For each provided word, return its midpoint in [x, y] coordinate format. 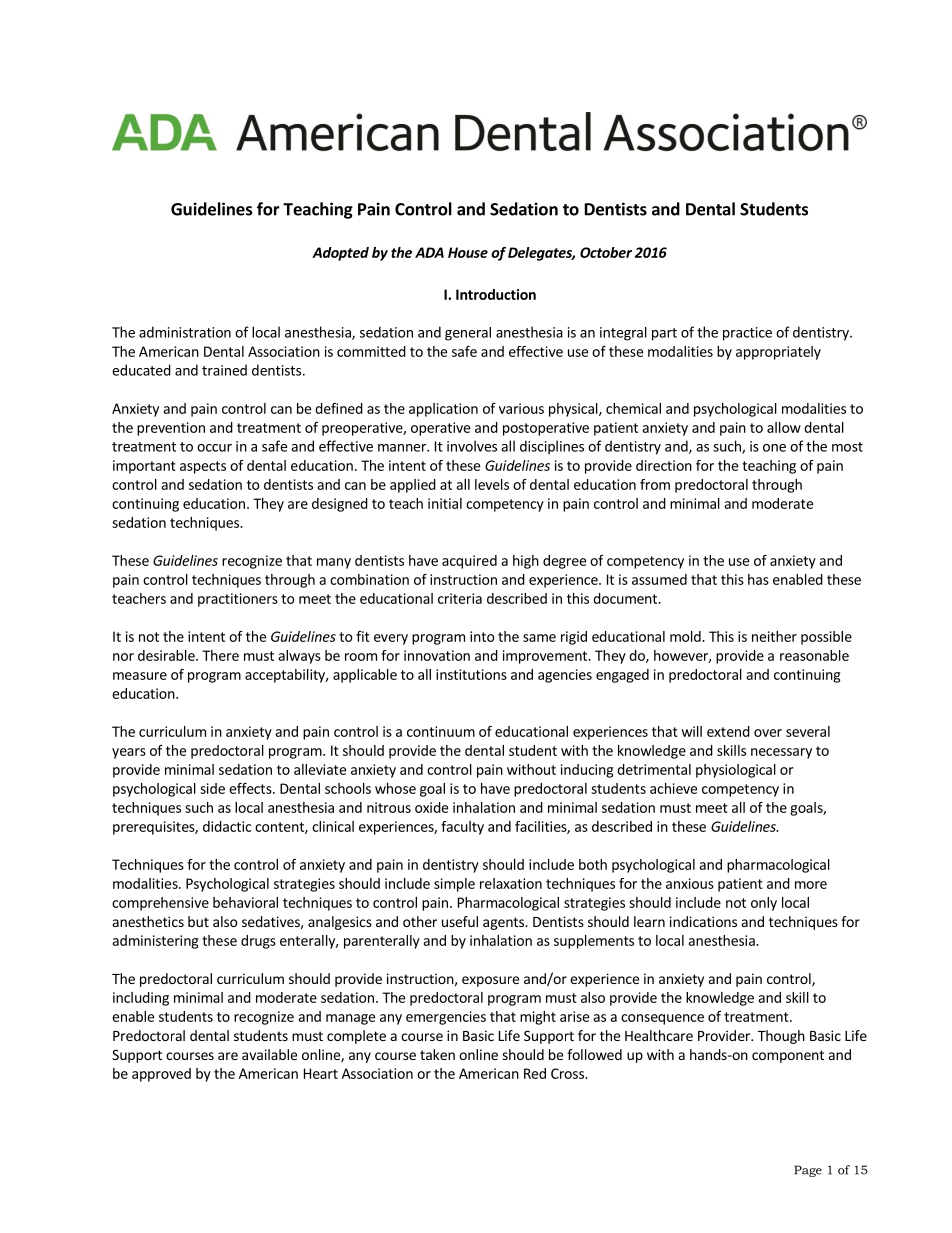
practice [747, 334]
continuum [441, 731]
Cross [568, 1073]
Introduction [496, 294]
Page [808, 1171]
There [220, 655]
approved [161, 1075]
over [768, 733]
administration [185, 332]
